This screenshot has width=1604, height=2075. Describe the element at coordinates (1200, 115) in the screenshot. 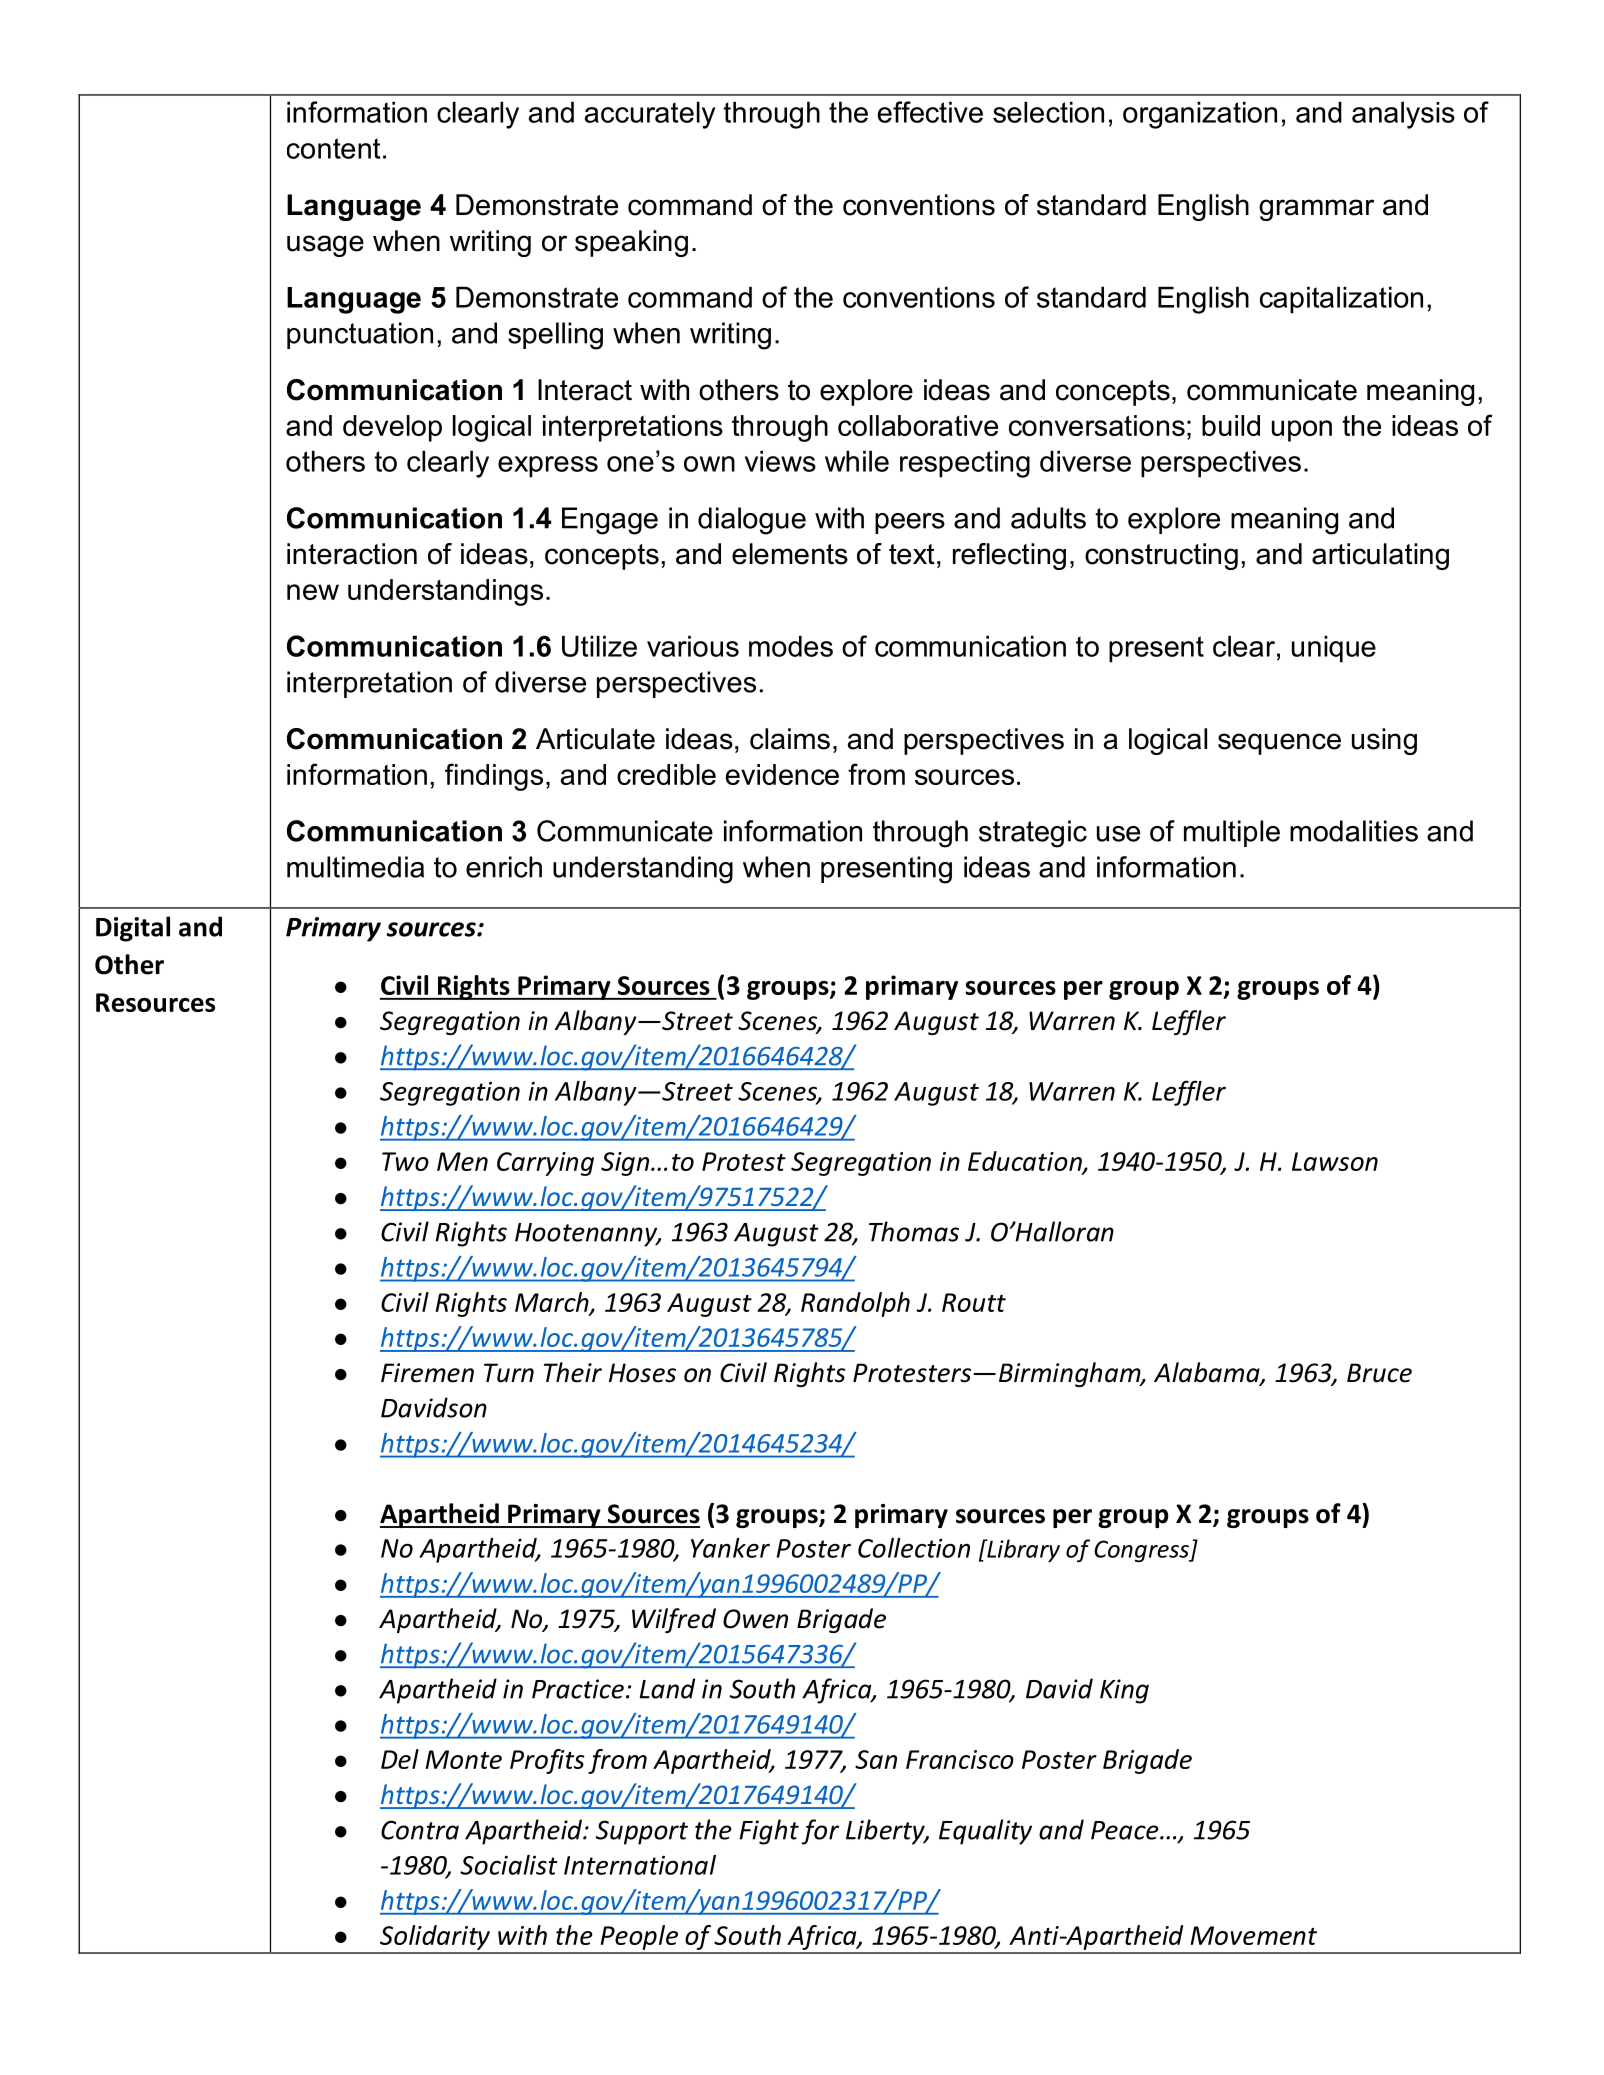

I see `organization` at that location.
